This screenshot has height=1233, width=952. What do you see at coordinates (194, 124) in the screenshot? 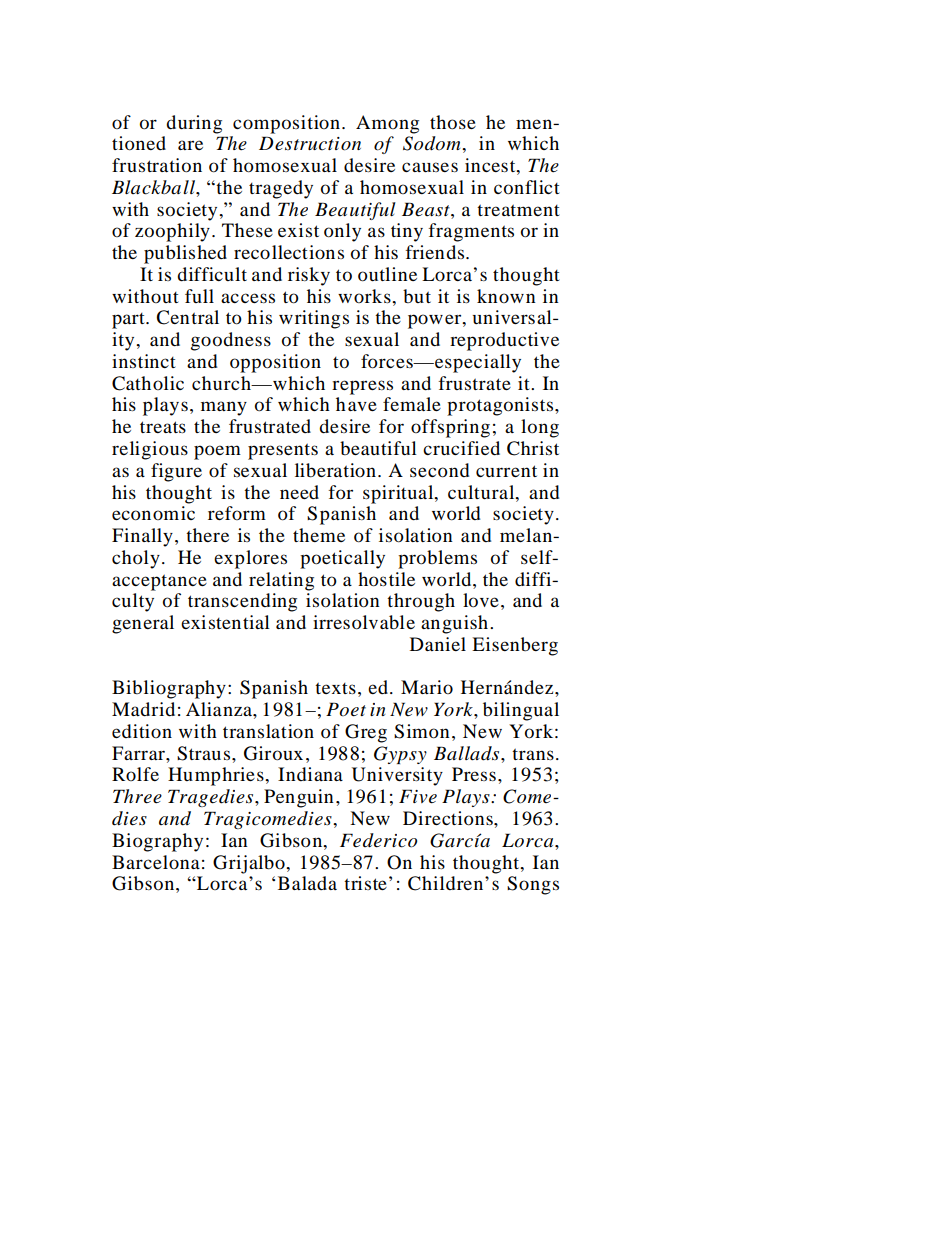
I see `during` at bounding box center [194, 124].
